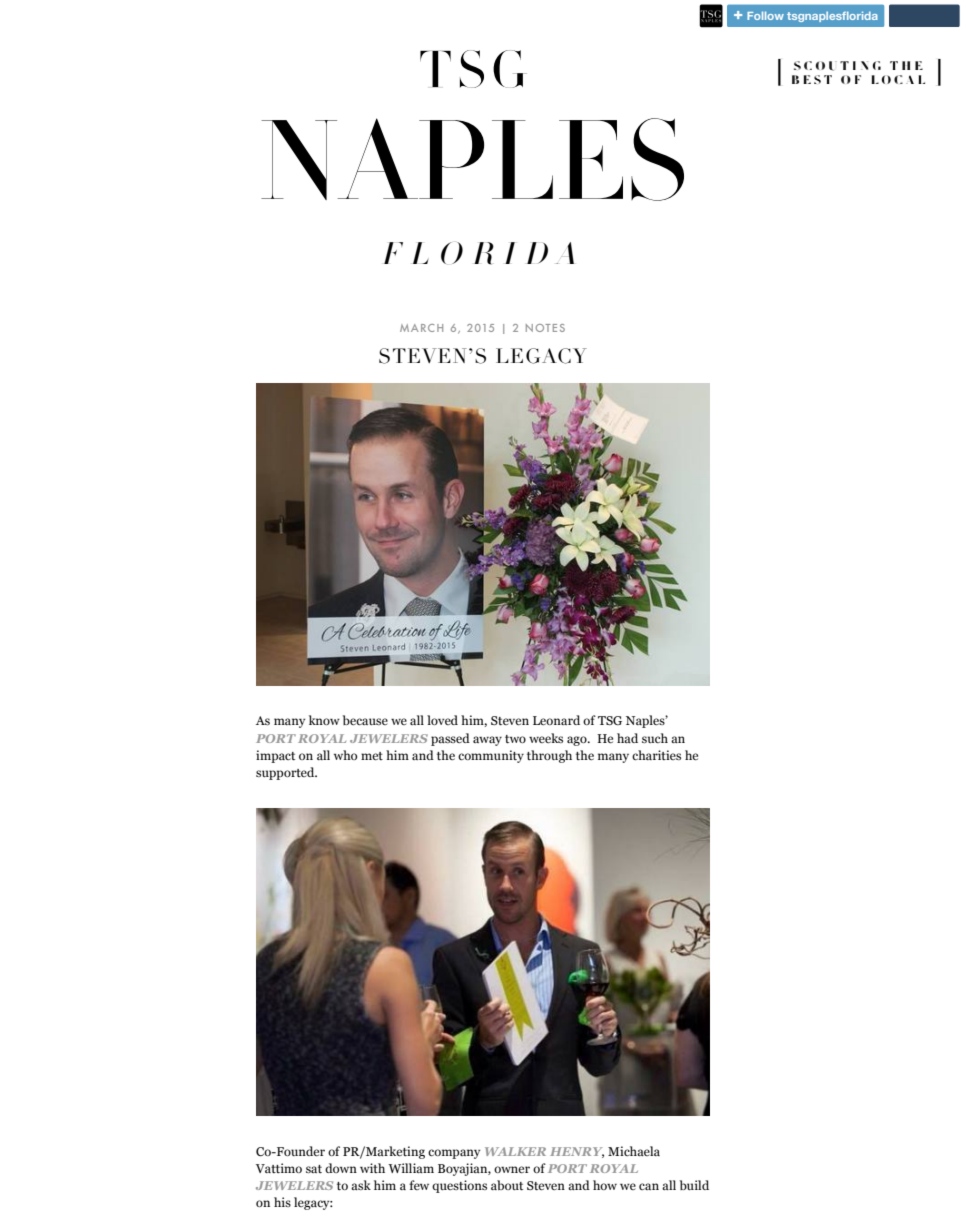 This screenshot has height=1232, width=966. Describe the element at coordinates (549, 756) in the screenshot. I see `through` at that location.
